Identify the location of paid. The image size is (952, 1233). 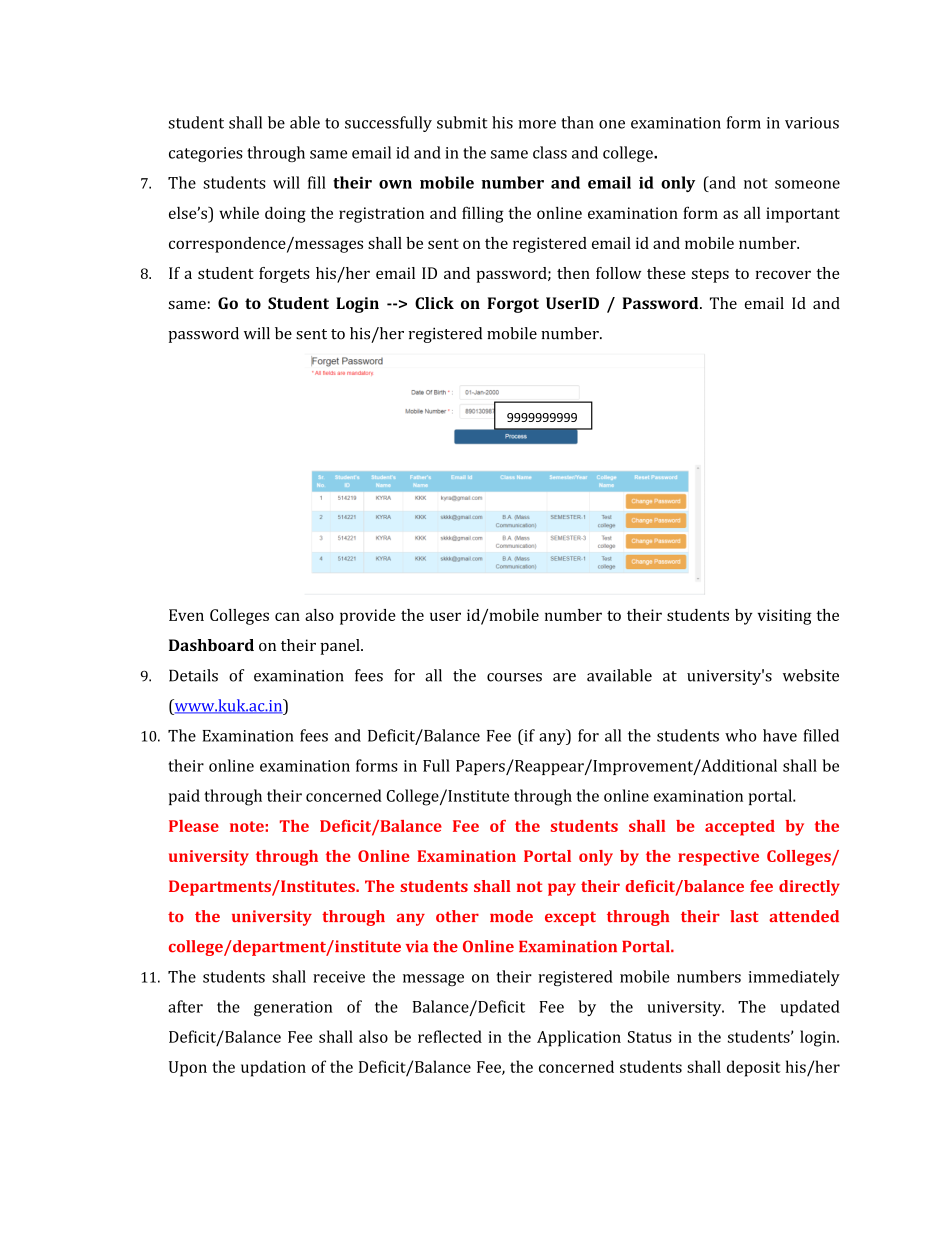
(184, 797).
